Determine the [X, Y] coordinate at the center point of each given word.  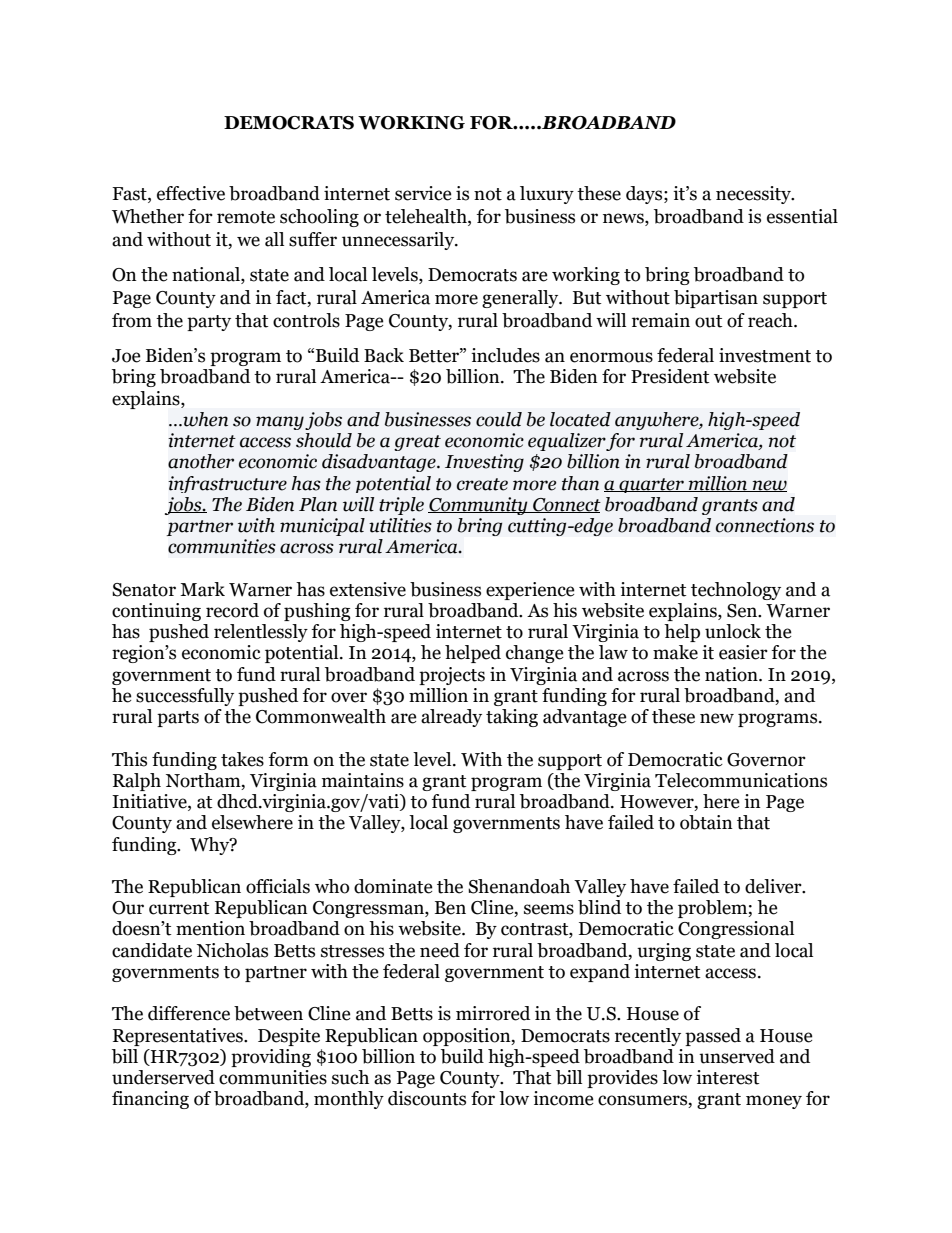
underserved [163, 1077]
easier [743, 652]
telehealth [427, 216]
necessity [754, 195]
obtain [706, 822]
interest [727, 1077]
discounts [427, 1098]
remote [246, 217]
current [179, 908]
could [499, 419]
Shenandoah [519, 886]
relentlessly [261, 633]
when [204, 419]
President [670, 376]
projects [452, 676]
